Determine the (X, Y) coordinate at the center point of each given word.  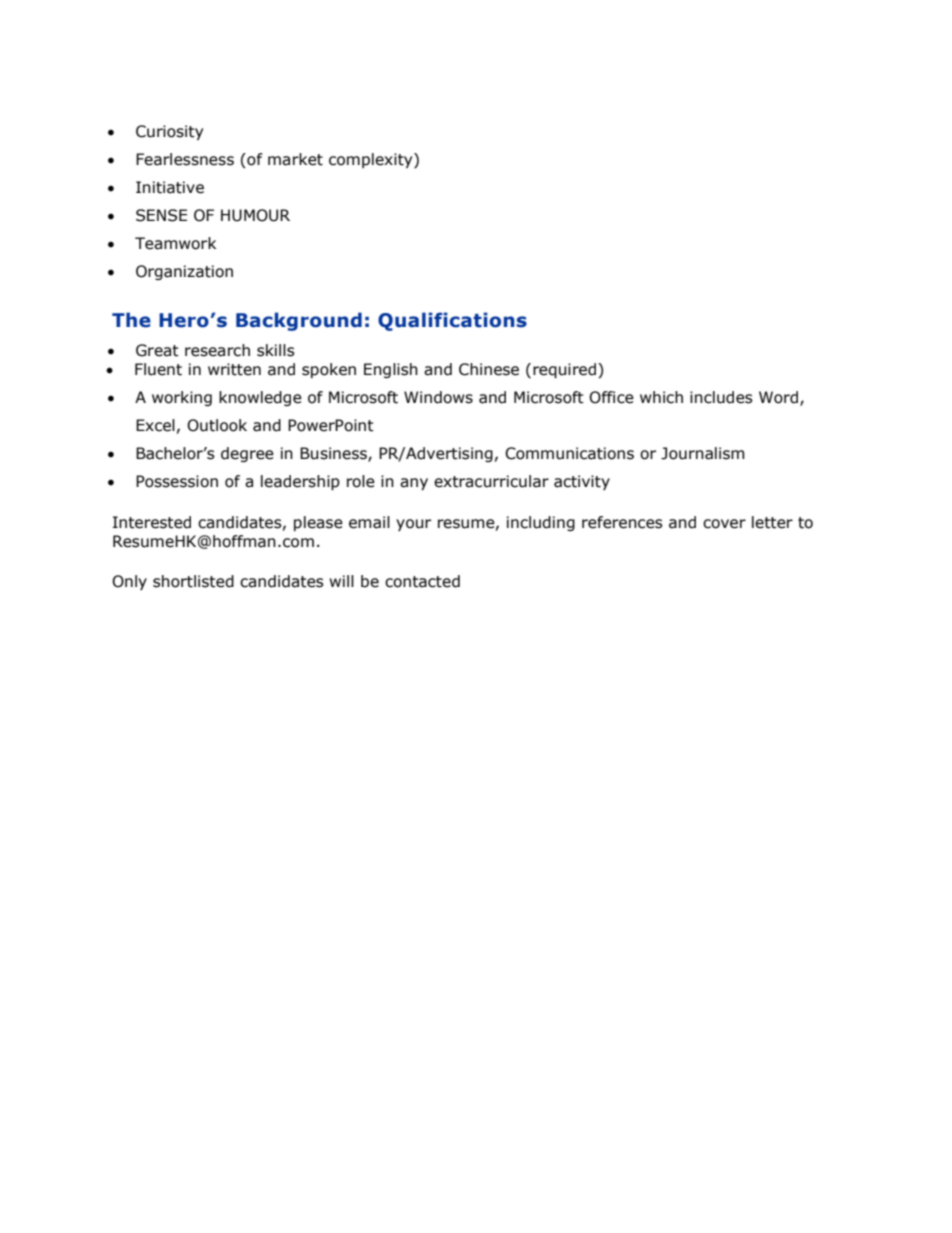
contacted (422, 581)
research (217, 350)
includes (721, 397)
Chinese (489, 369)
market (295, 159)
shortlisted (193, 581)
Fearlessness (185, 159)
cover (724, 524)
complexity (372, 160)
